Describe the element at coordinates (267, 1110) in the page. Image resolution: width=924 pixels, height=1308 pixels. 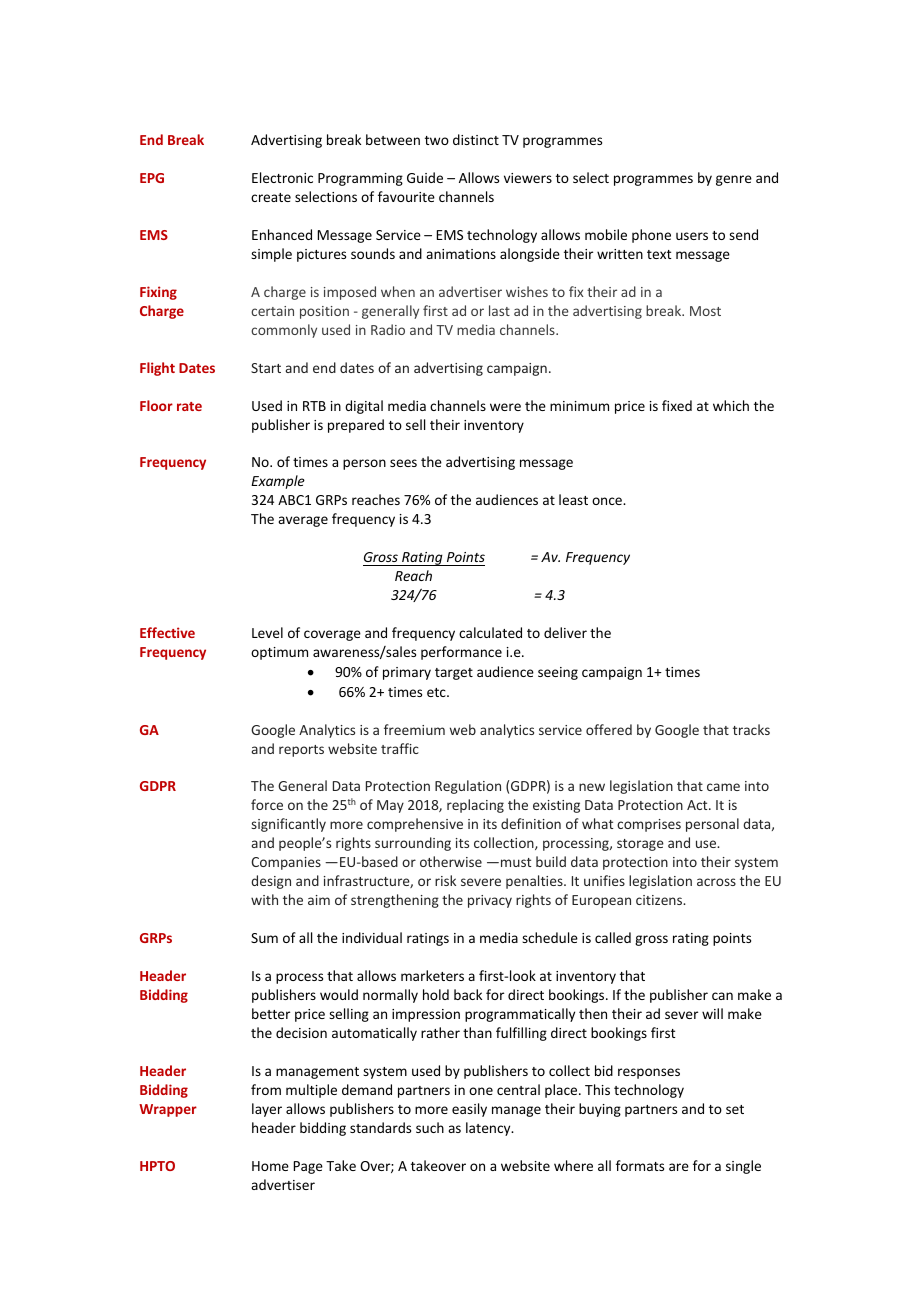
I see `layer` at that location.
